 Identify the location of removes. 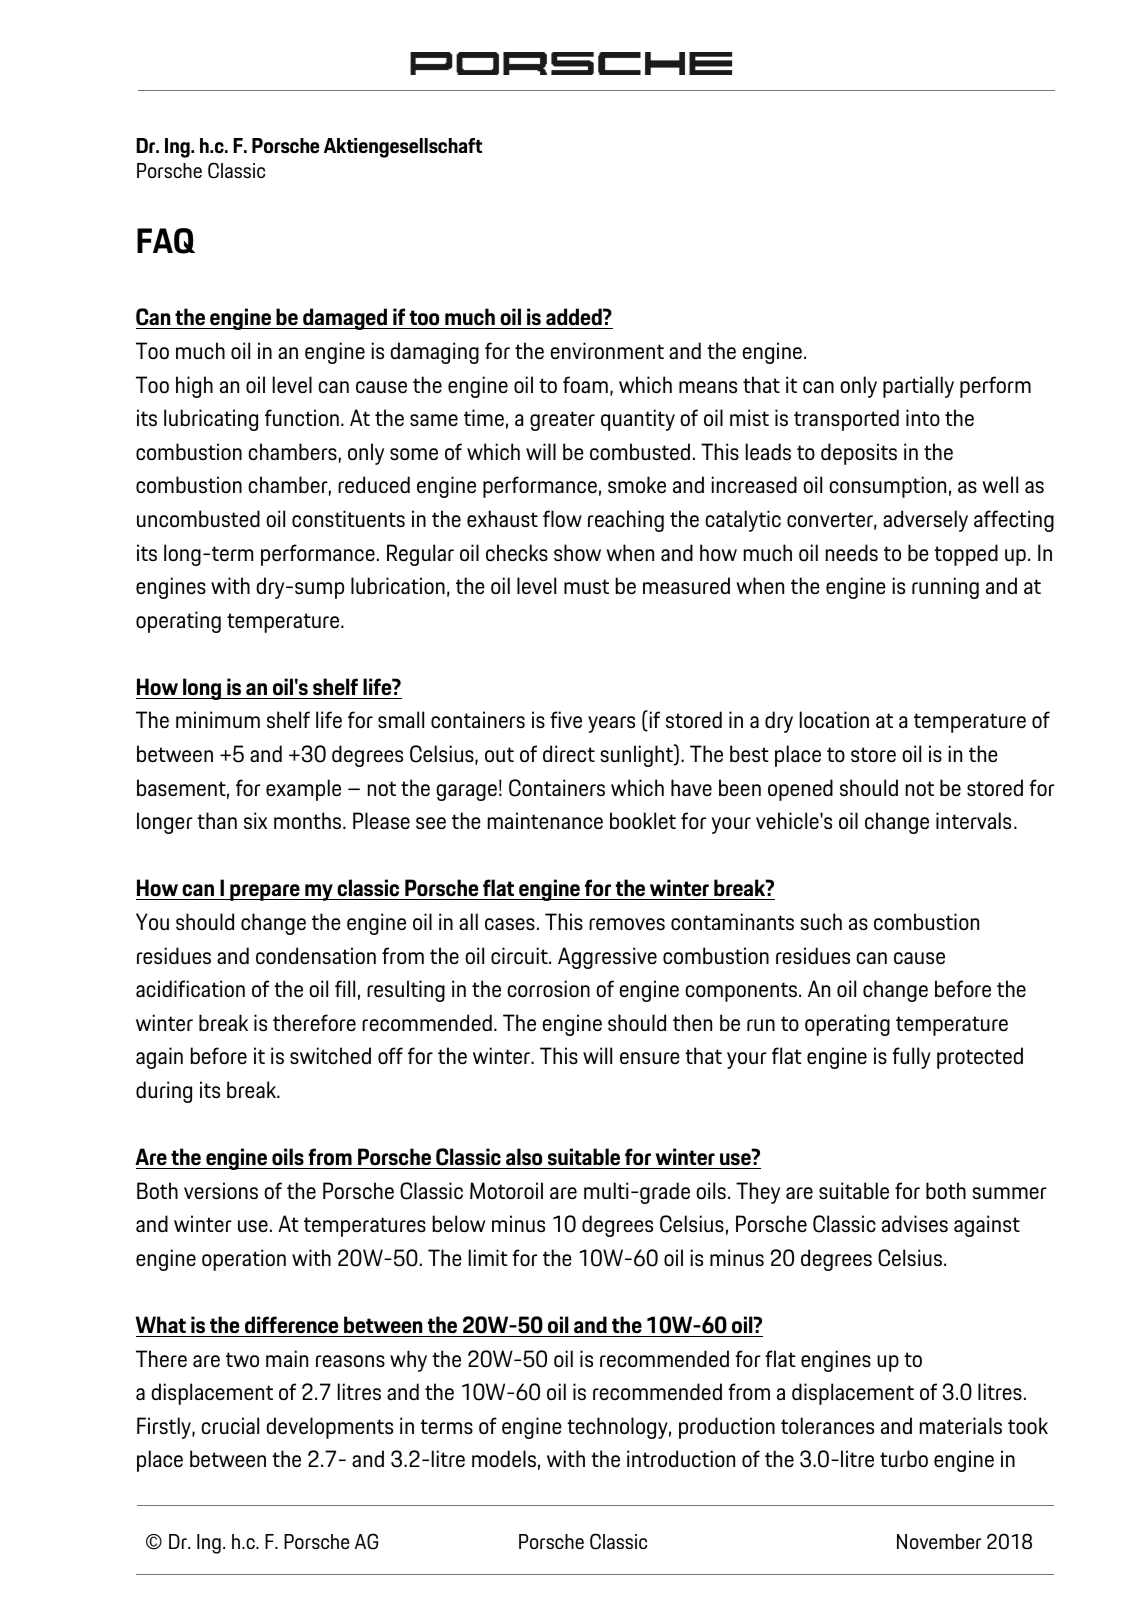
(627, 924).
